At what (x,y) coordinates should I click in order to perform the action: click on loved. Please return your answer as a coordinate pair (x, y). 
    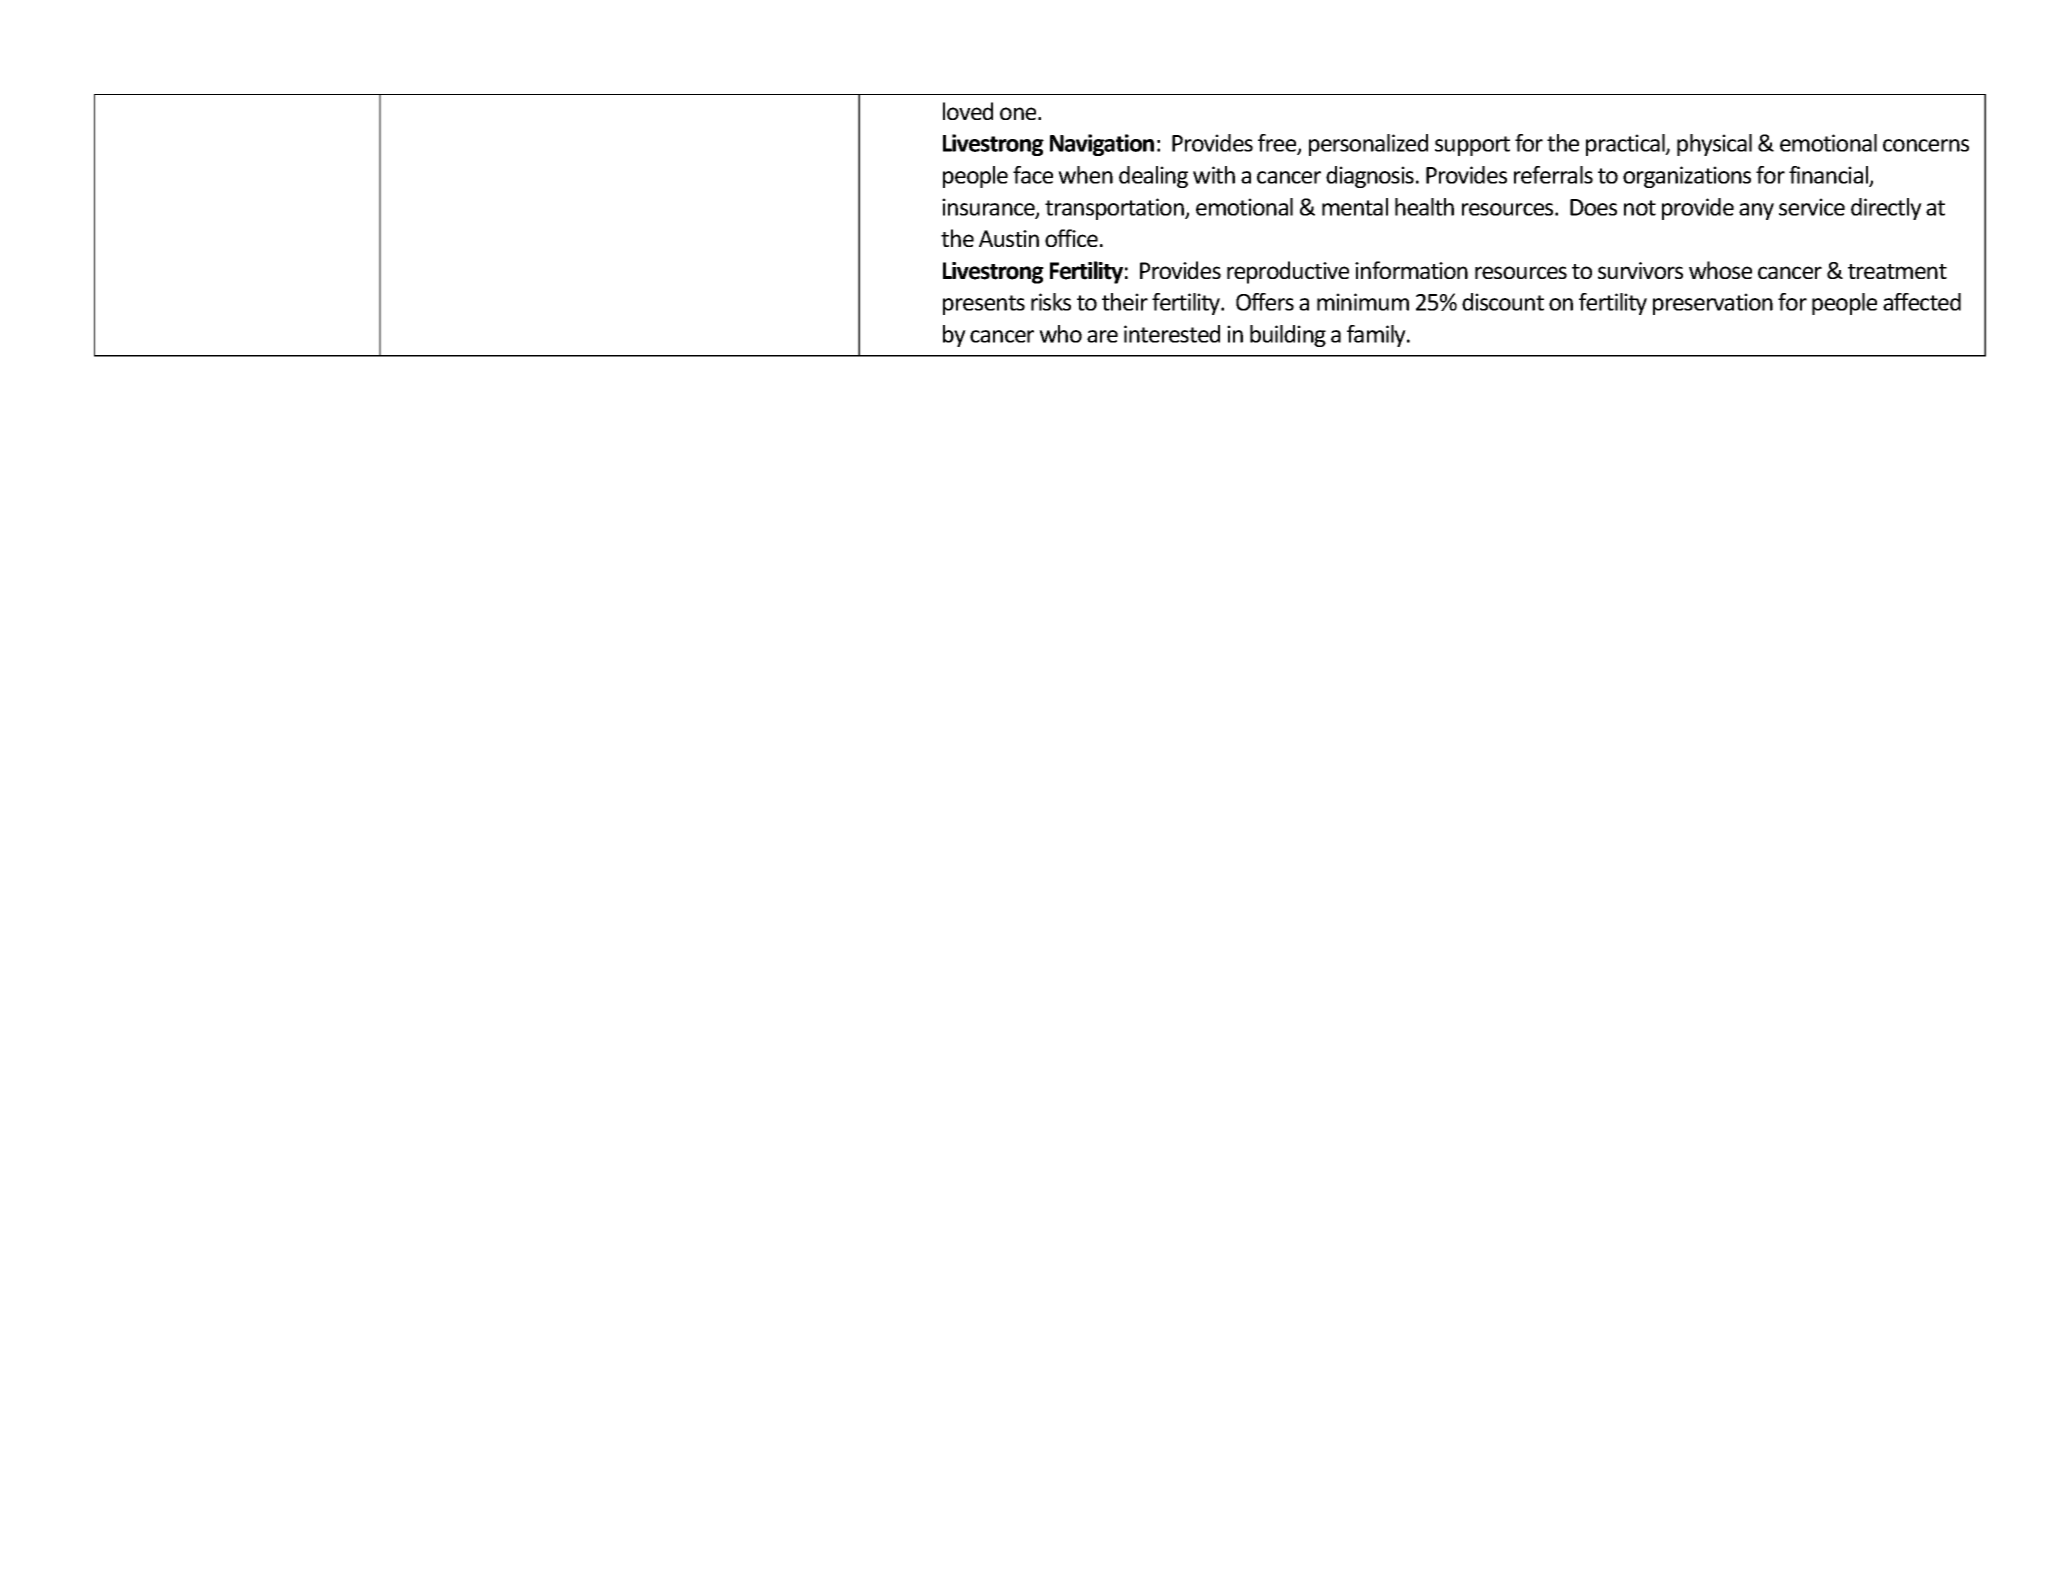
    Looking at the image, I should click on (968, 111).
